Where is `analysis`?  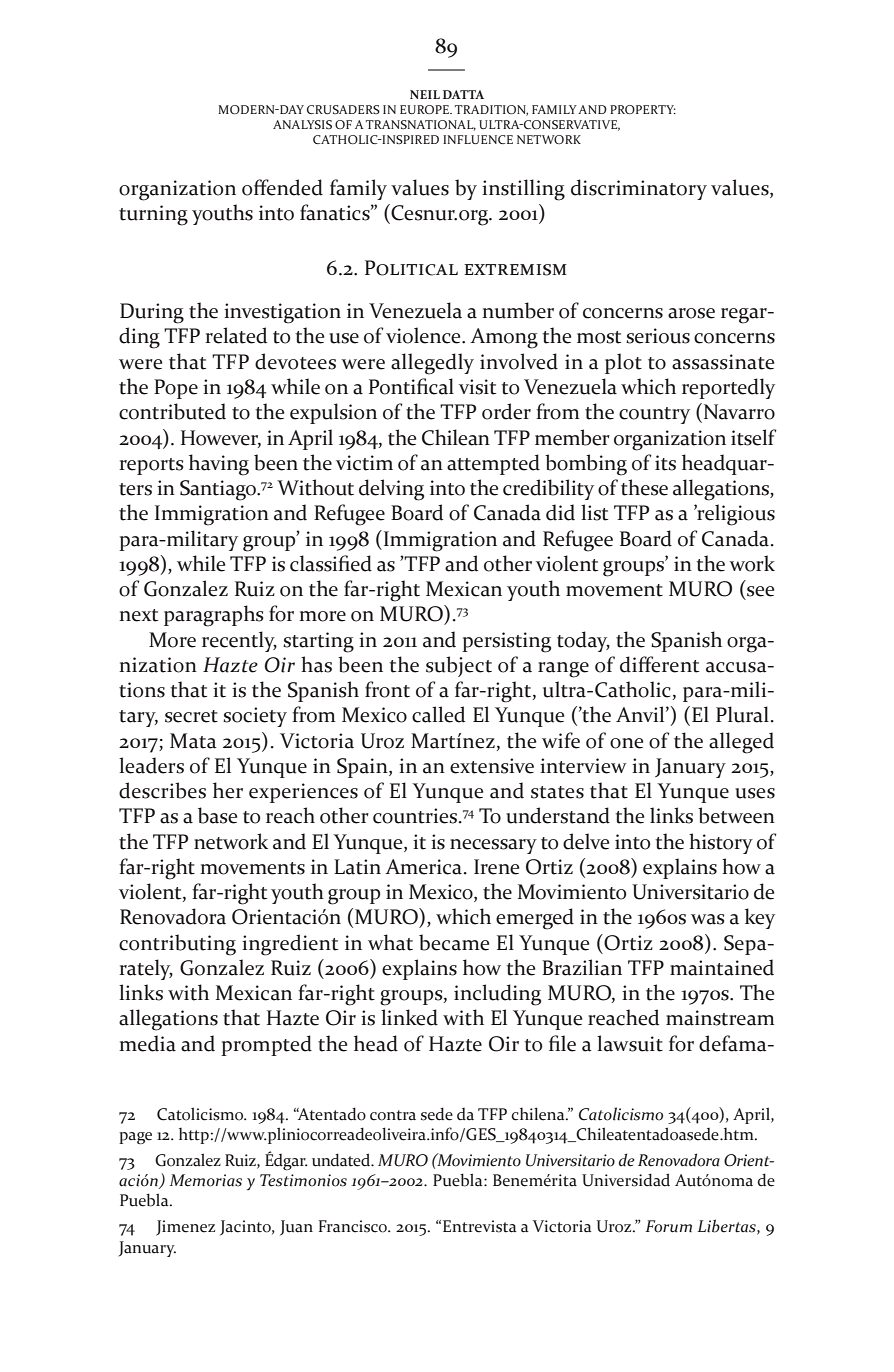
analysis is located at coordinates (302, 124).
